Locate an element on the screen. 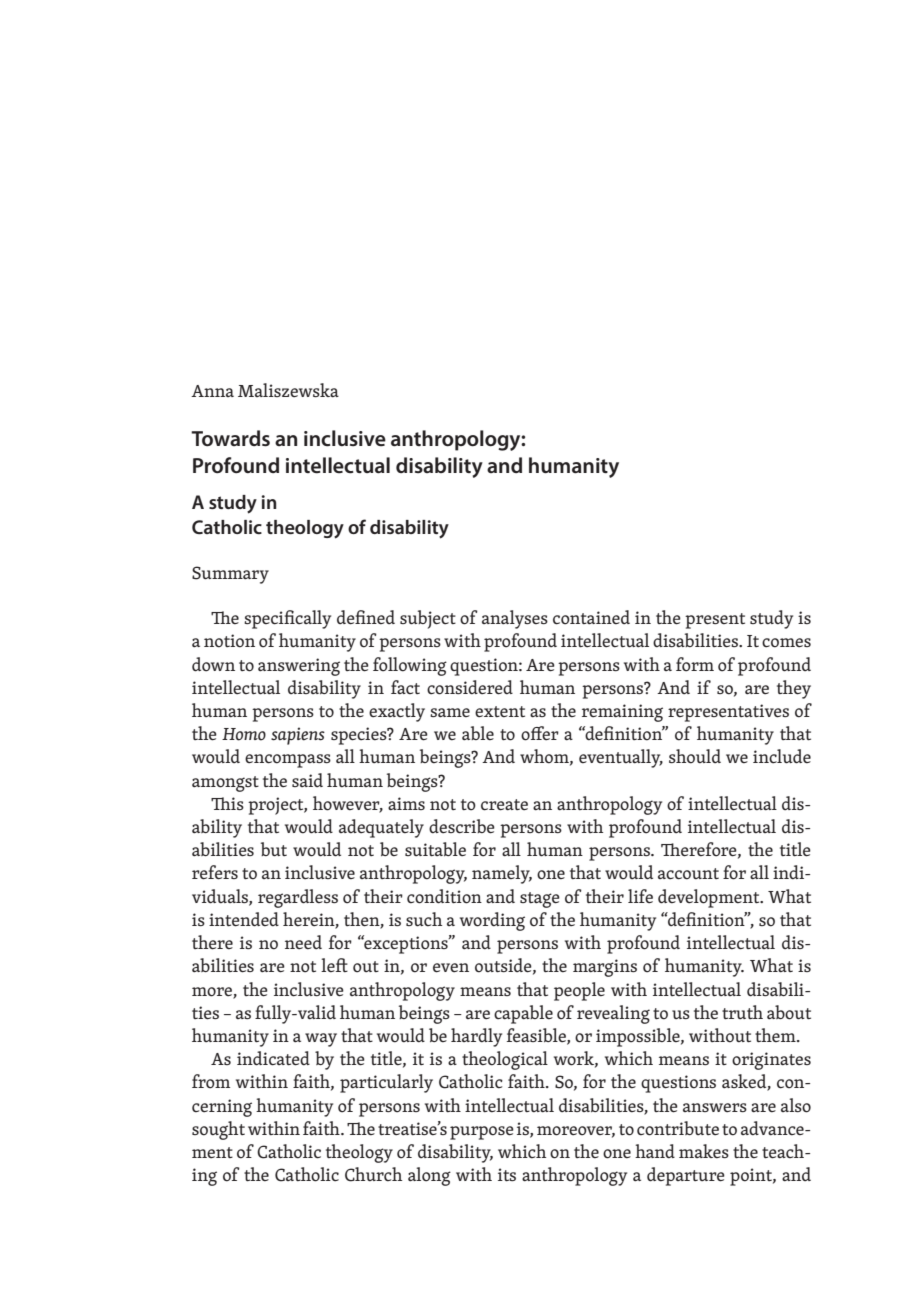 Image resolution: width=921 pixels, height=1316 pixels. contained is located at coordinates (591, 617).
